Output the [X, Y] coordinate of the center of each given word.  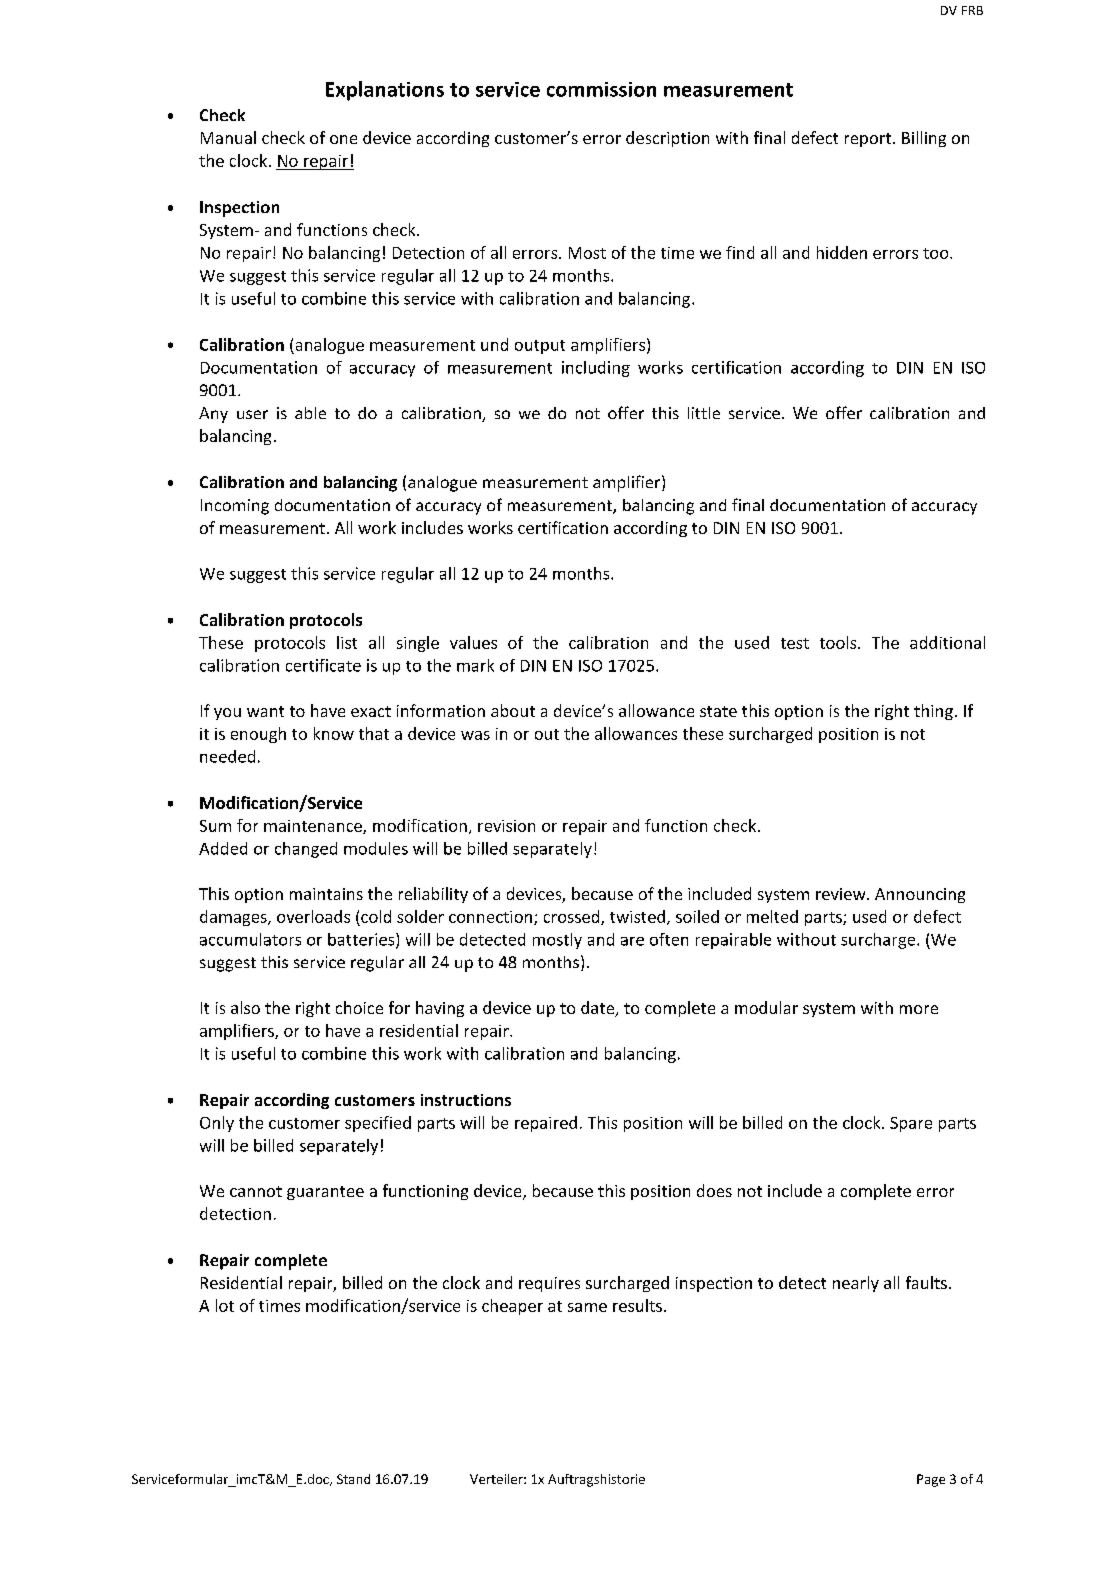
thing [933, 712]
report [869, 140]
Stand [353, 1479]
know [334, 733]
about [513, 710]
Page [931, 1480]
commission [601, 89]
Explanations [385, 91]
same [587, 1307]
